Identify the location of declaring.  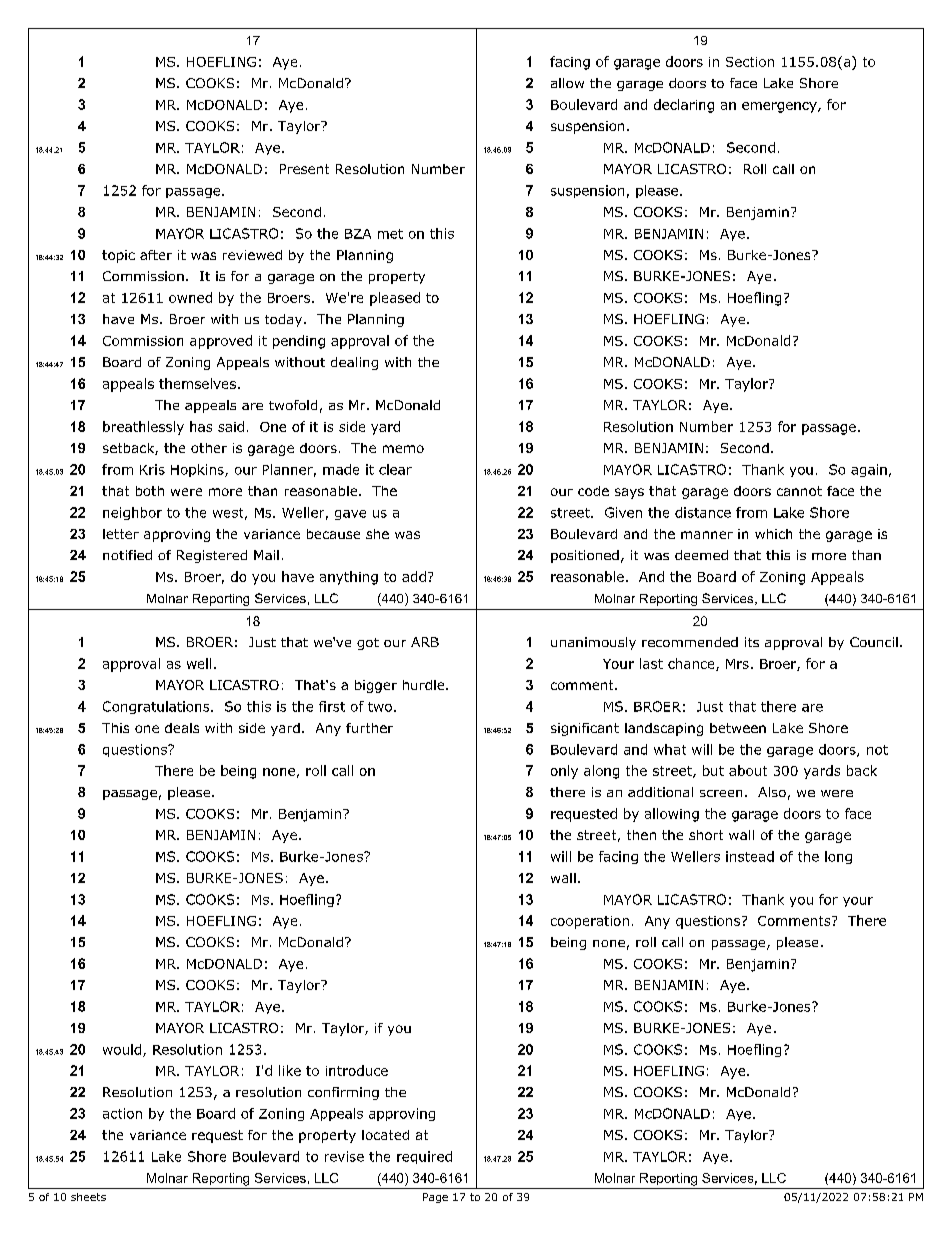
(684, 106).
